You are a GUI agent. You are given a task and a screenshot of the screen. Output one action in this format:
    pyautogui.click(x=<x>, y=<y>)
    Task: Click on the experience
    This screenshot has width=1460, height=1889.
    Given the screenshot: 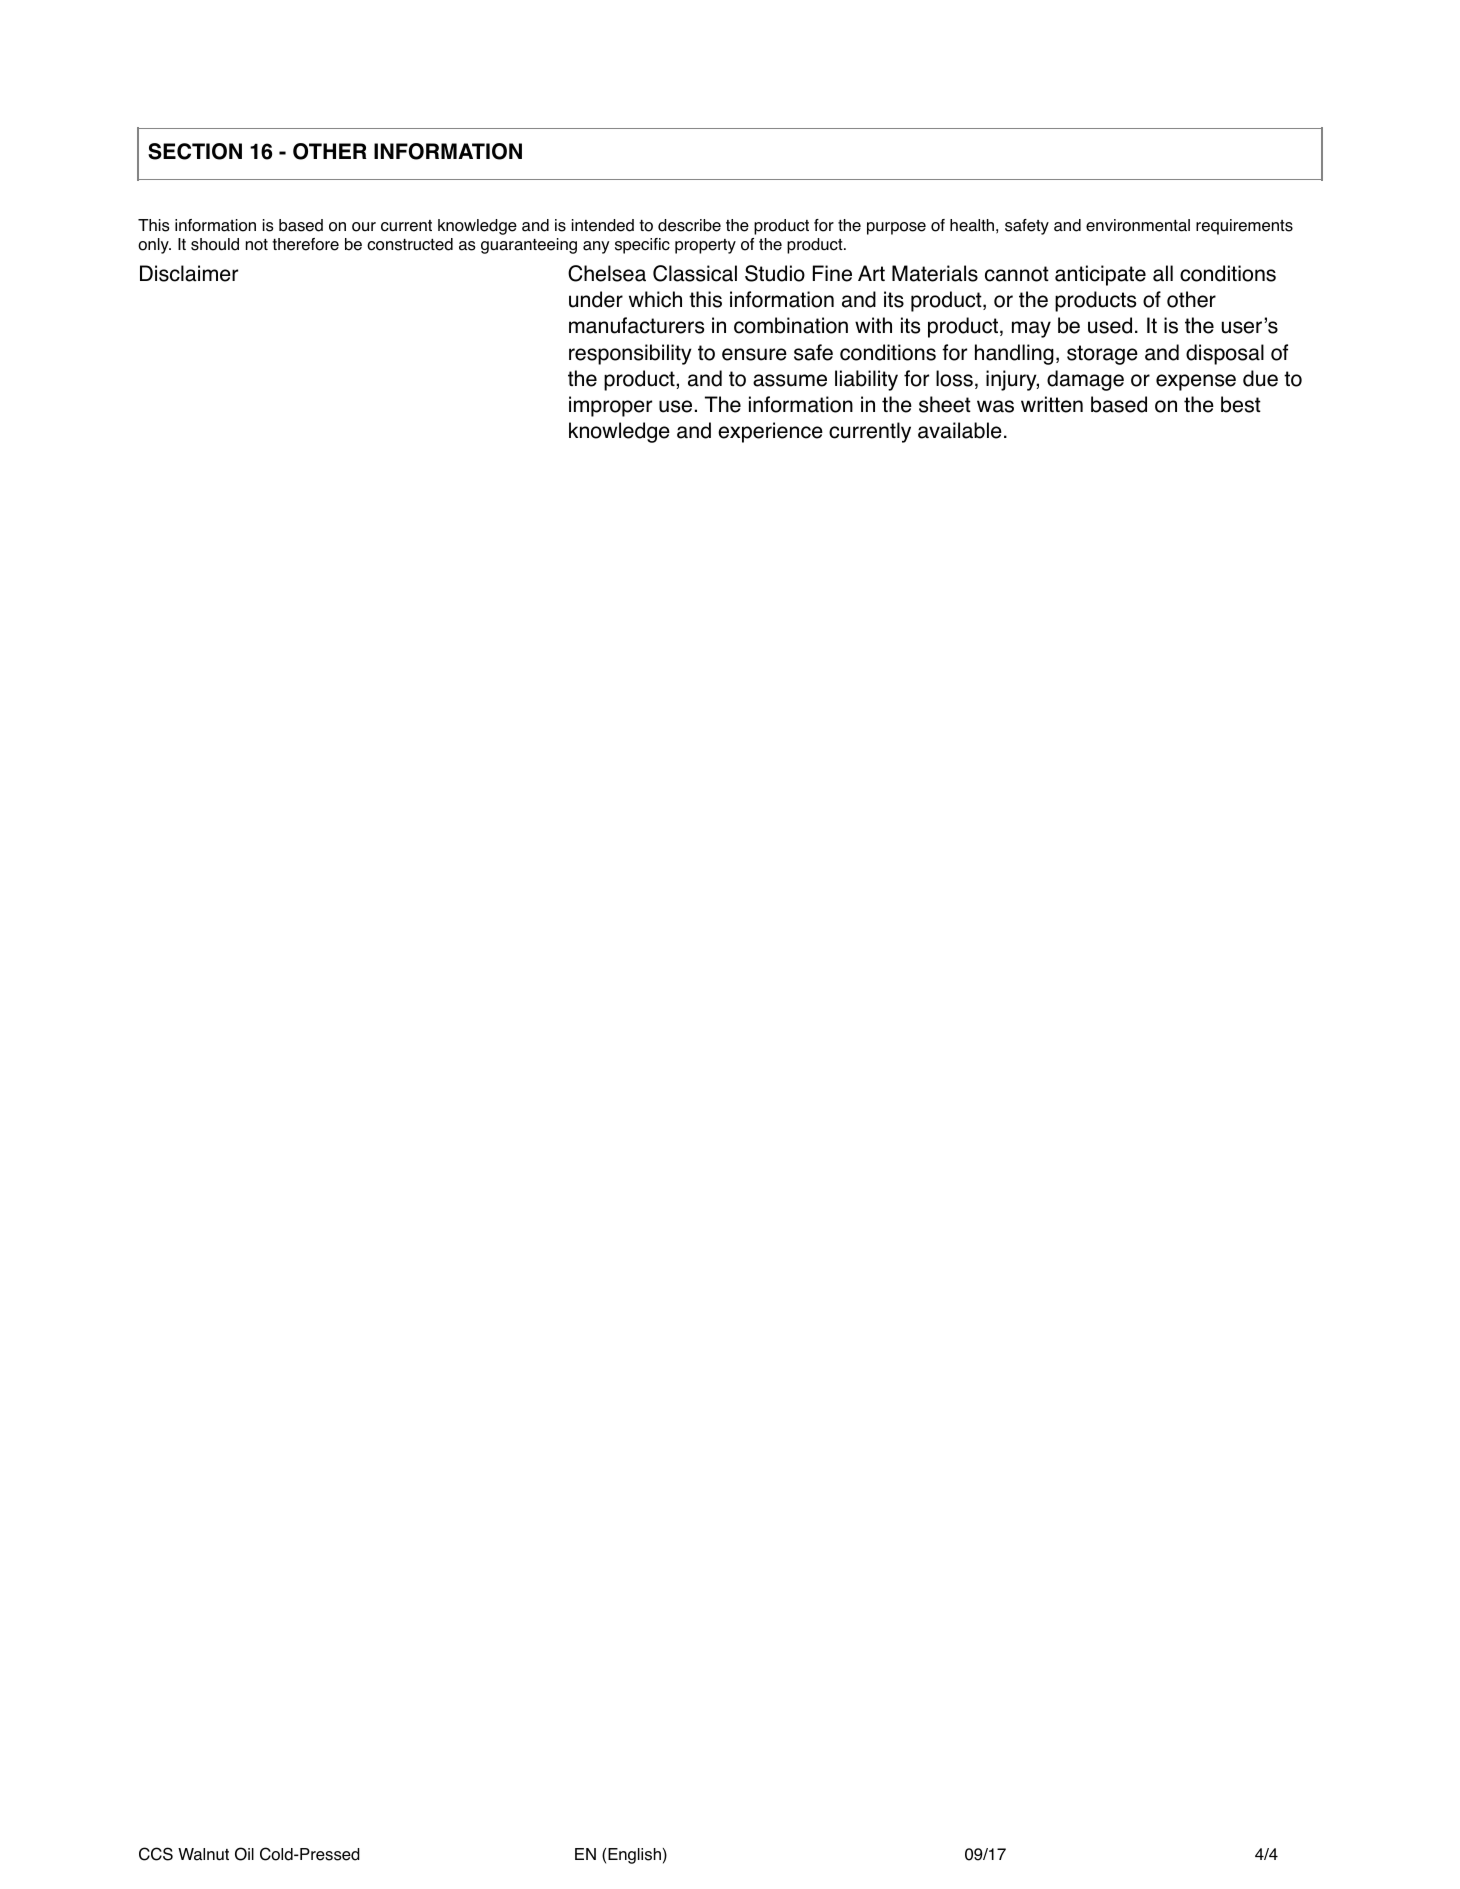 What is the action you would take?
    pyautogui.click(x=770, y=432)
